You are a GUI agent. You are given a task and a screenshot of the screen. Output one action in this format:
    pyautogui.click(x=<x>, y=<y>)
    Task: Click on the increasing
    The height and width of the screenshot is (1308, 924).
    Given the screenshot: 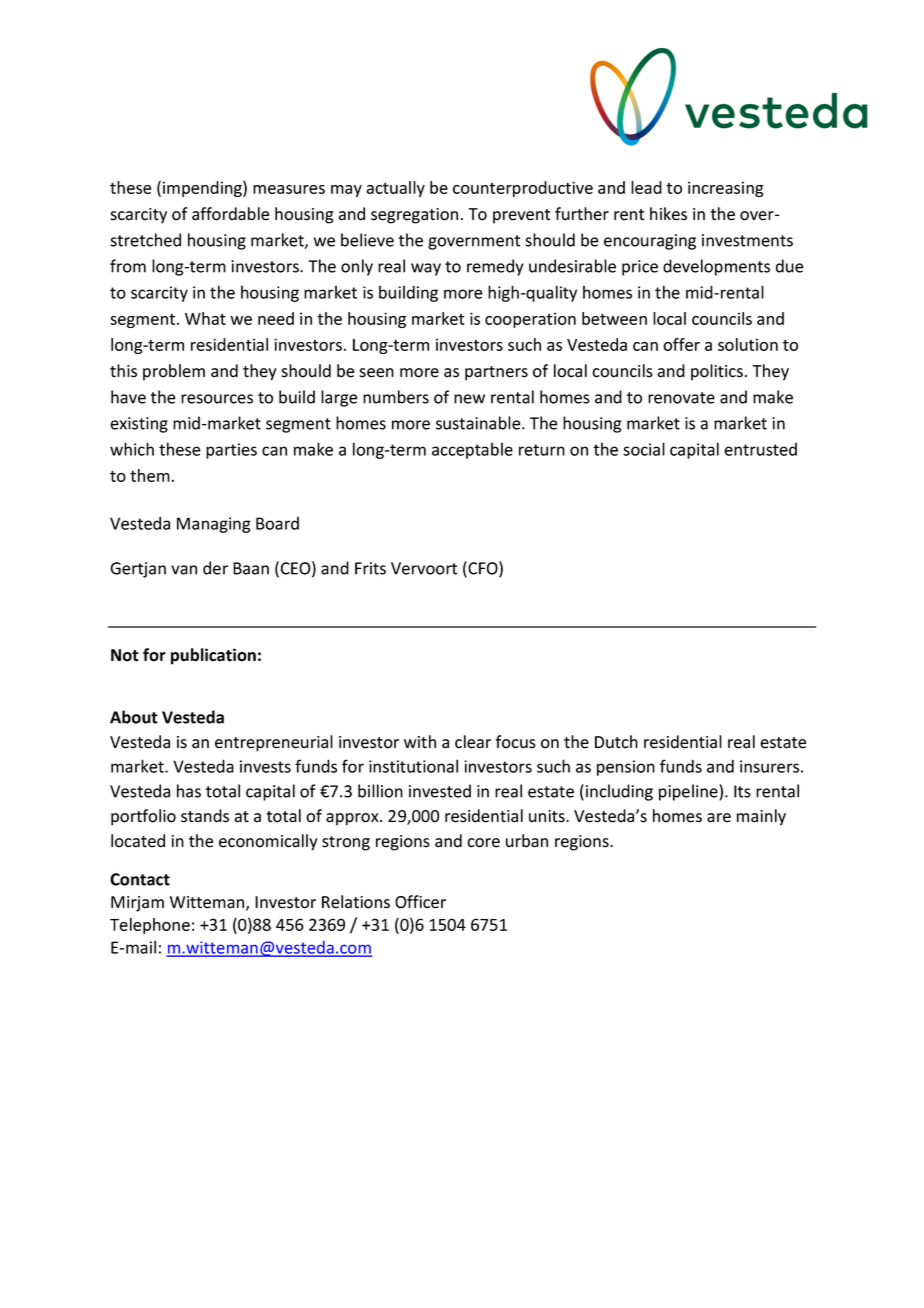 What is the action you would take?
    pyautogui.click(x=726, y=189)
